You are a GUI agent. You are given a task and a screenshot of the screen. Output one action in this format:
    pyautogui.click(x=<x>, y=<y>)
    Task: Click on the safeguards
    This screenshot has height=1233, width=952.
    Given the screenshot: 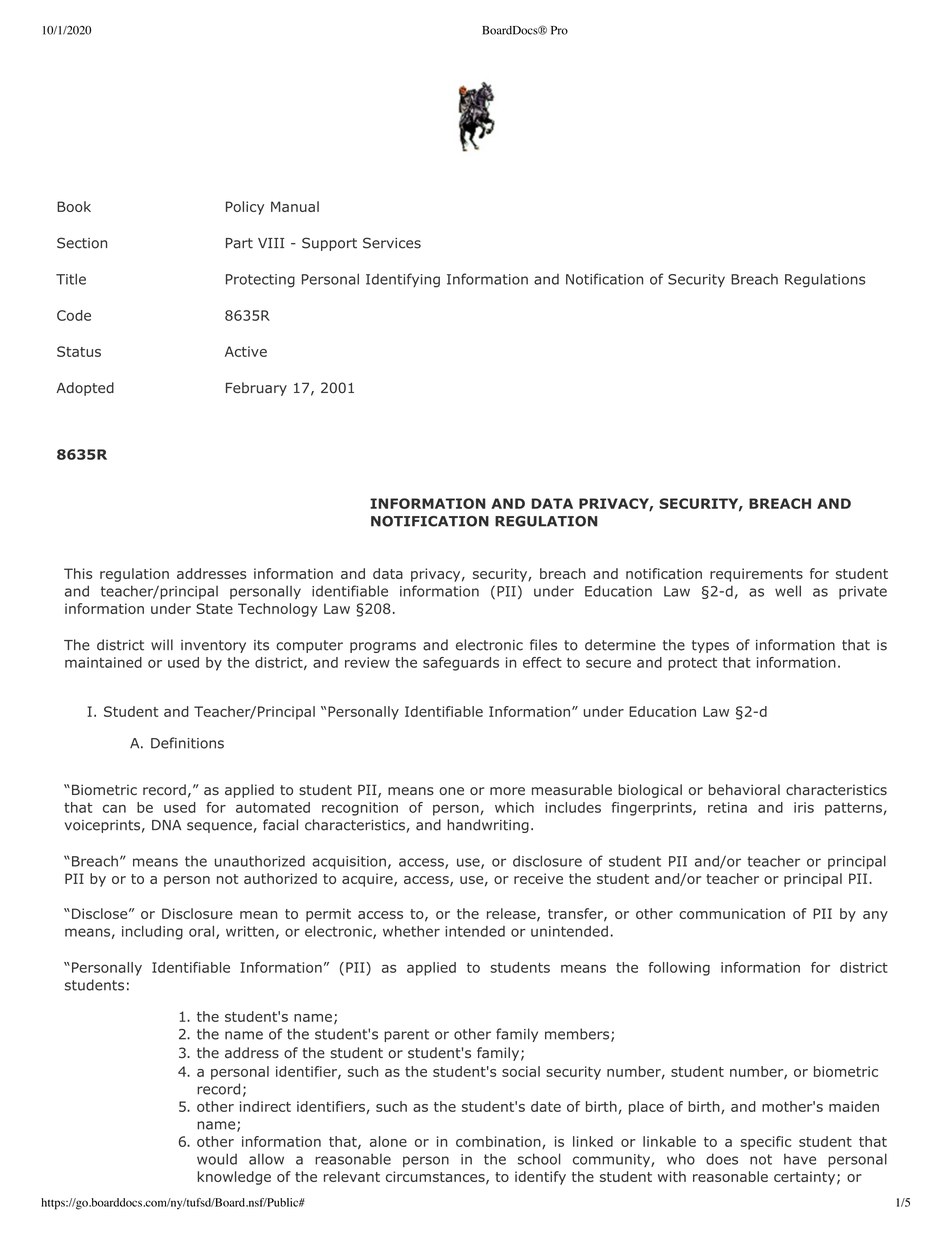 What is the action you would take?
    pyautogui.click(x=461, y=664)
